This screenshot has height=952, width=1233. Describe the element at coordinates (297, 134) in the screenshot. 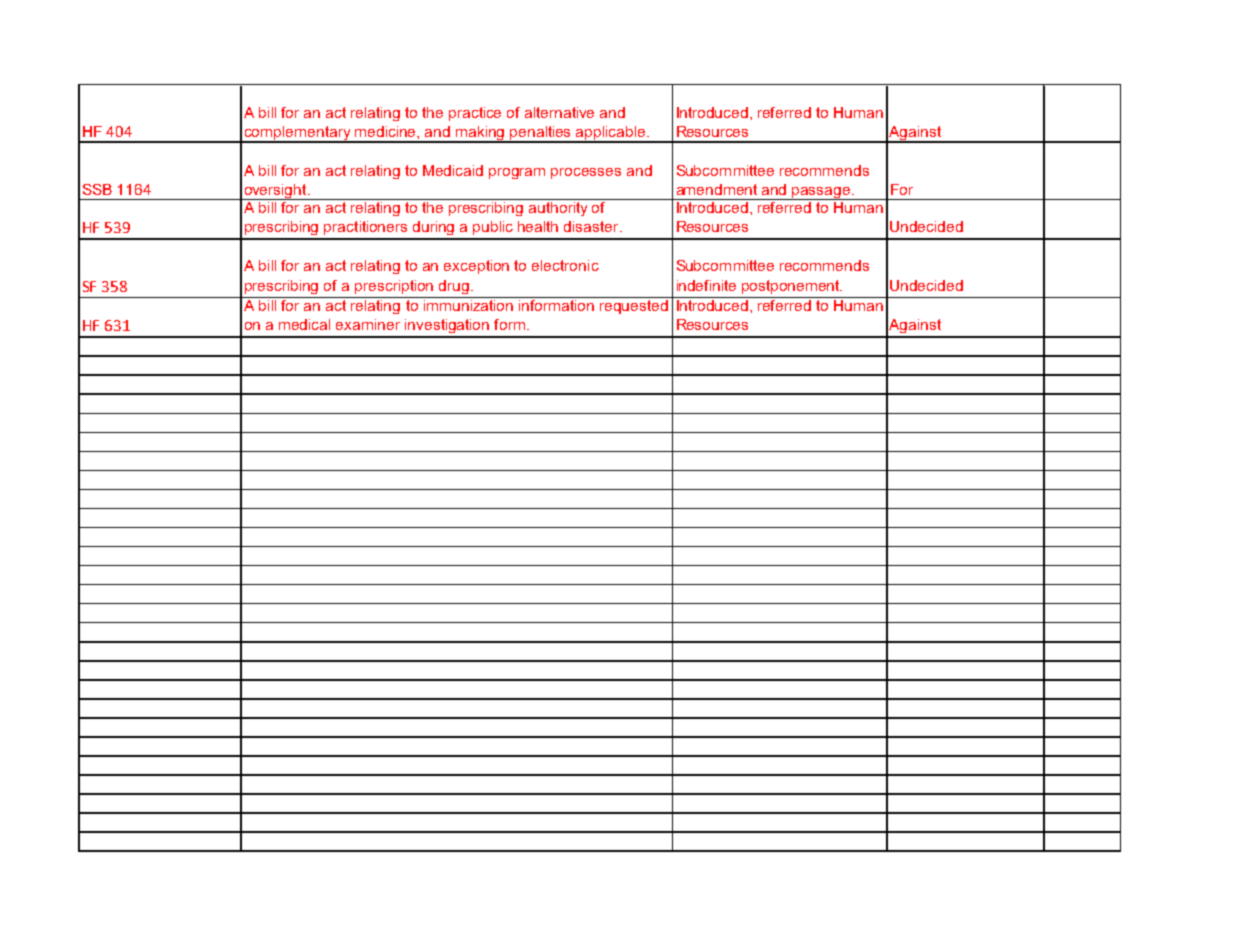

I see `complementary` at that location.
